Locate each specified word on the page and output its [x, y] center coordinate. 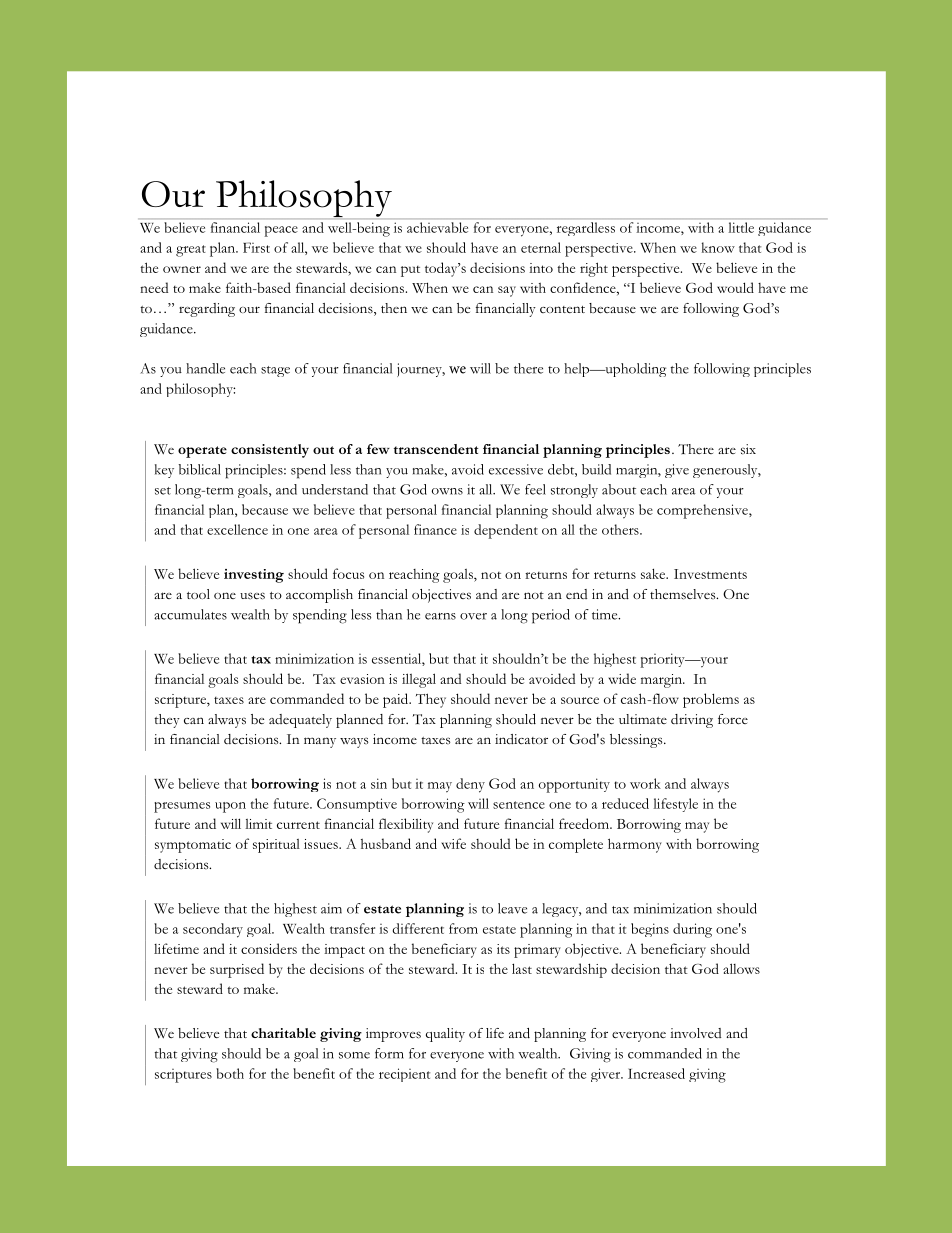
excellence [237, 529]
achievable [437, 227]
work [645, 783]
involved [695, 1033]
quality [445, 1035]
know [718, 247]
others [621, 529]
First [256, 247]
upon [230, 807]
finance [435, 529]
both [230, 1073]
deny [470, 785]
